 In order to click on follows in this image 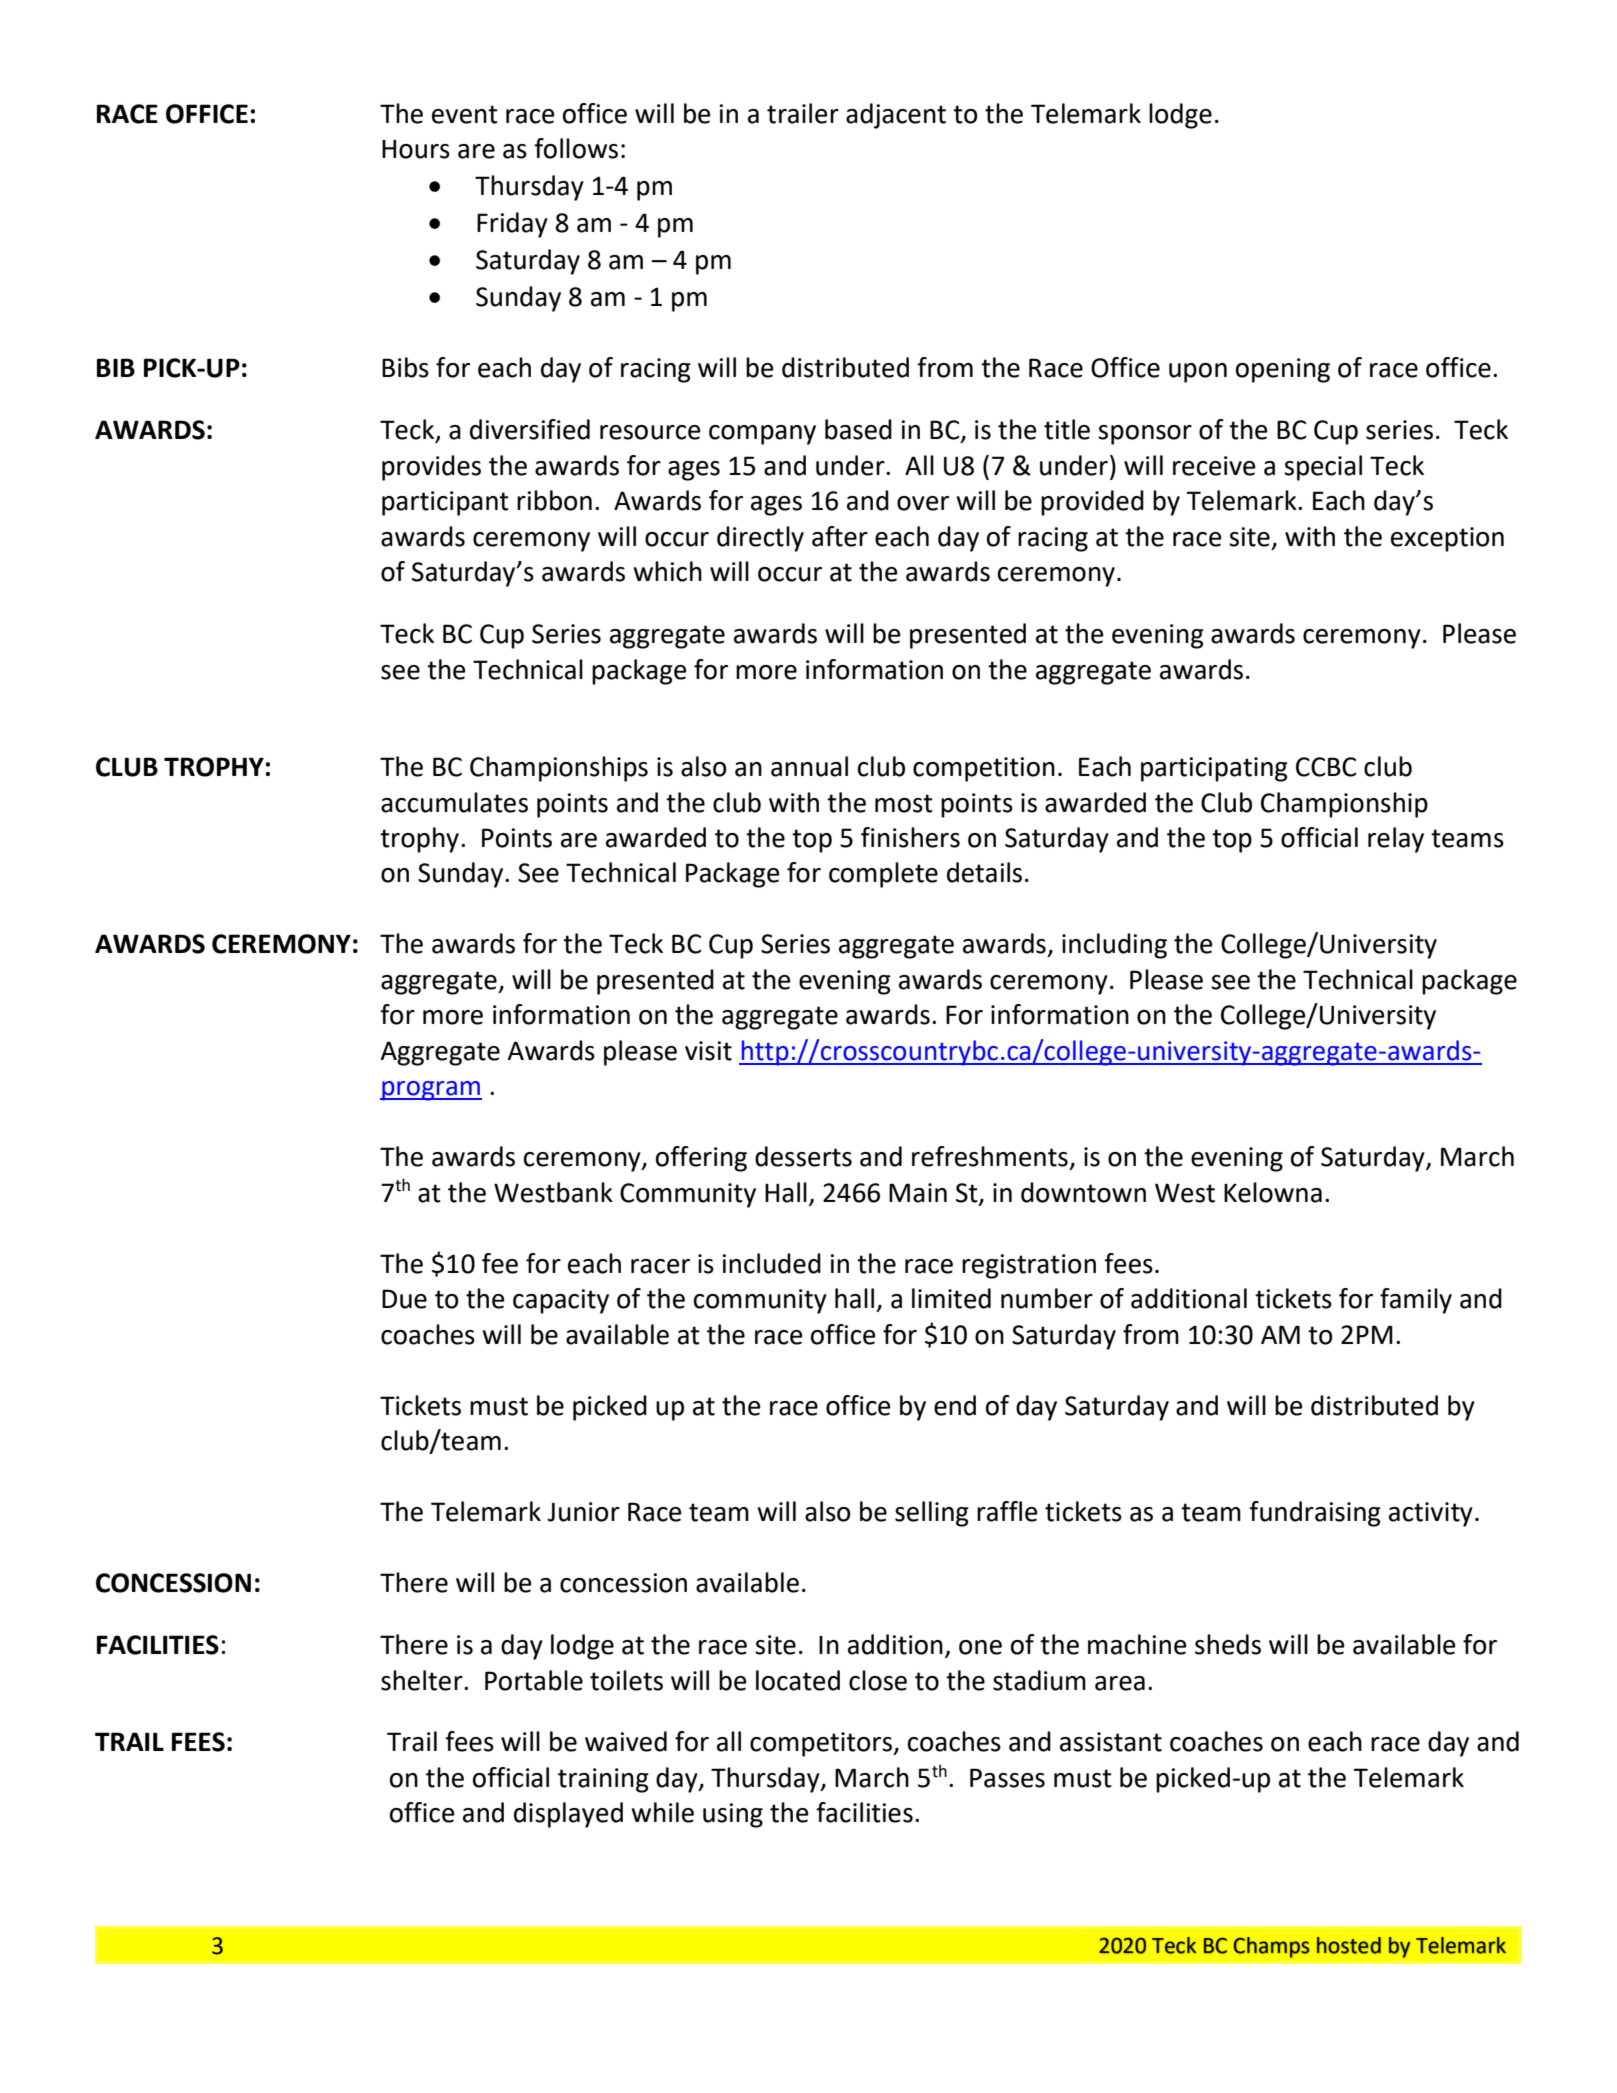, I will do `click(576, 148)`.
